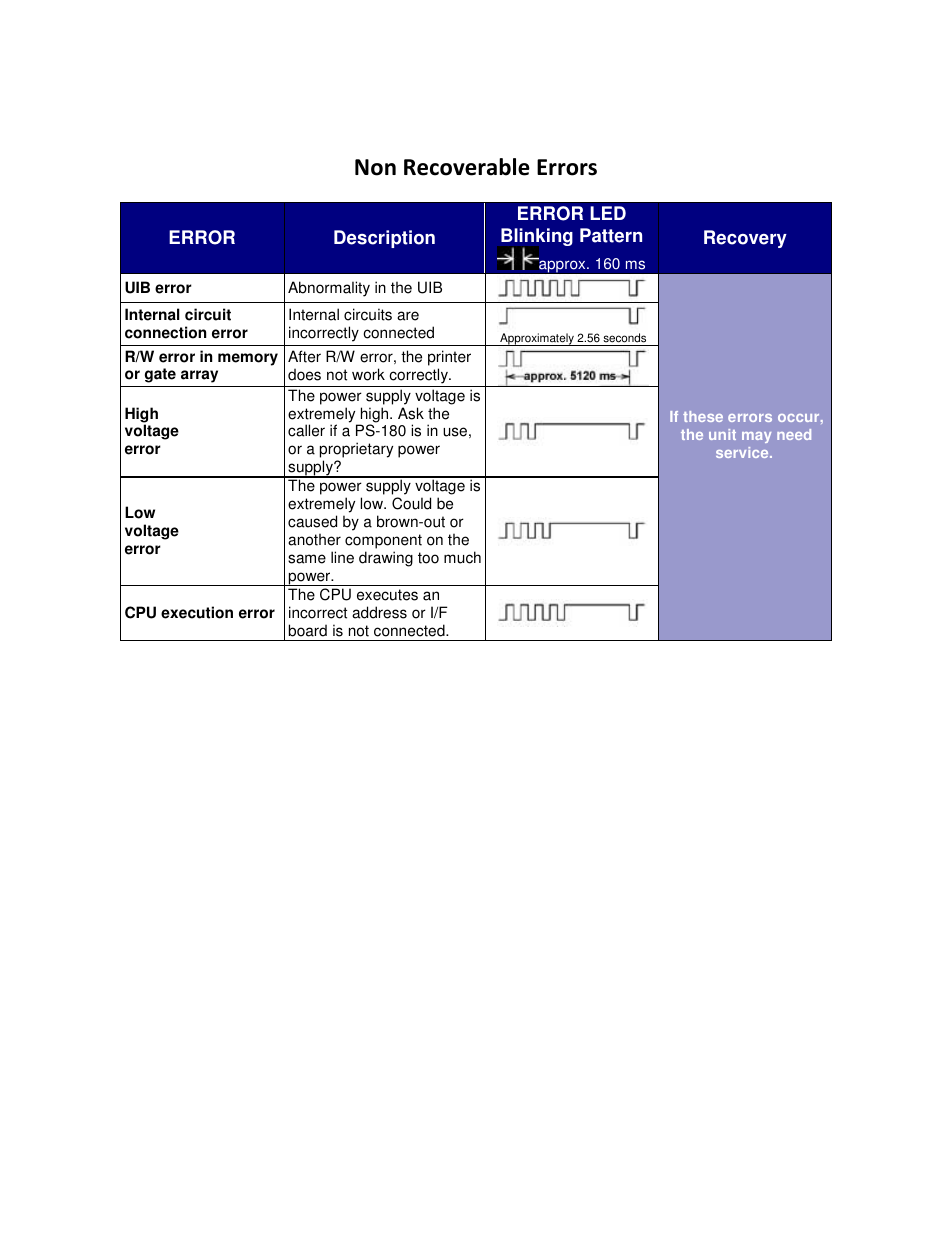  Describe the element at coordinates (743, 452) in the screenshot. I see `service` at that location.
